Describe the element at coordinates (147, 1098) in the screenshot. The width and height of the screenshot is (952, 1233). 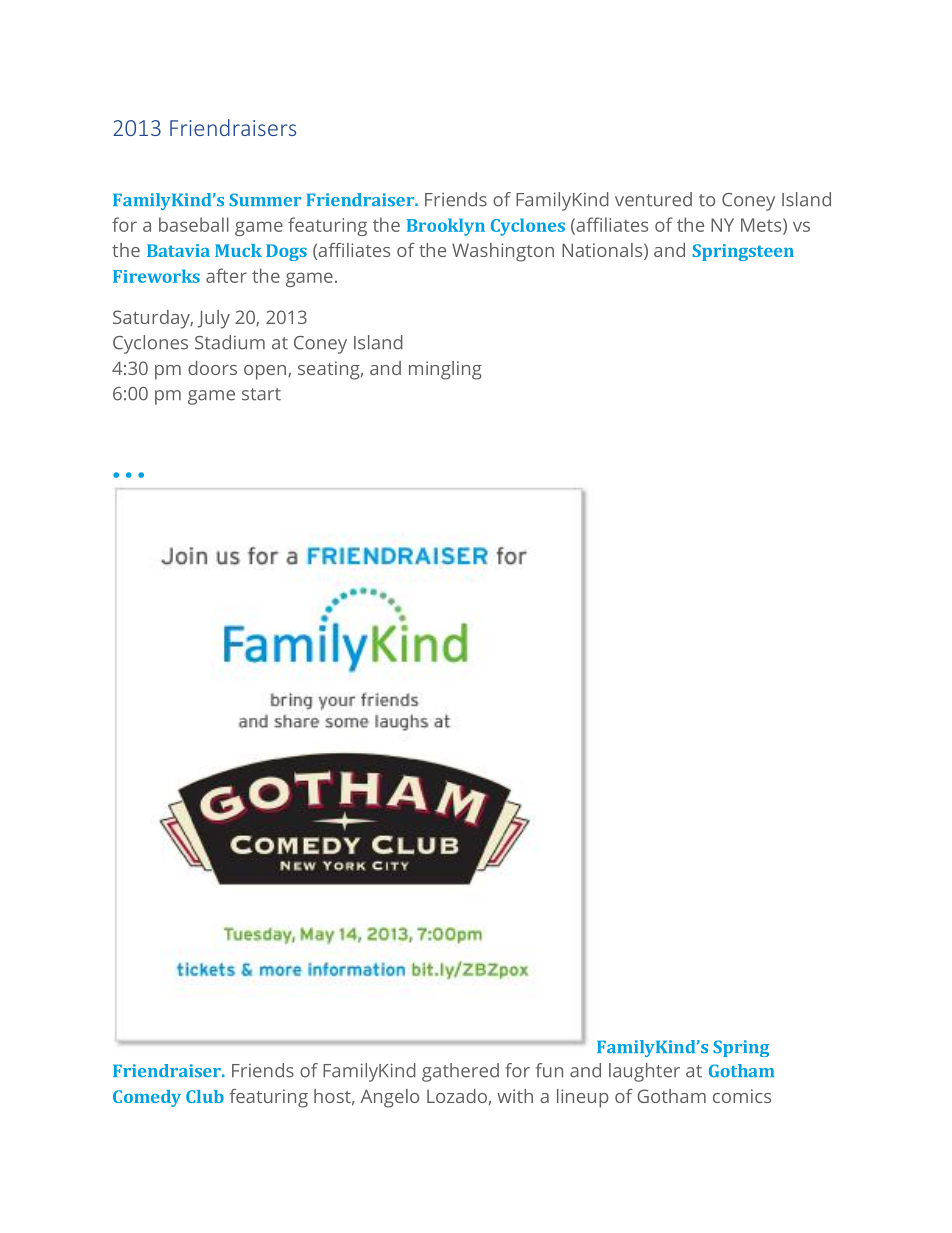
I see `Comedy` at that location.
